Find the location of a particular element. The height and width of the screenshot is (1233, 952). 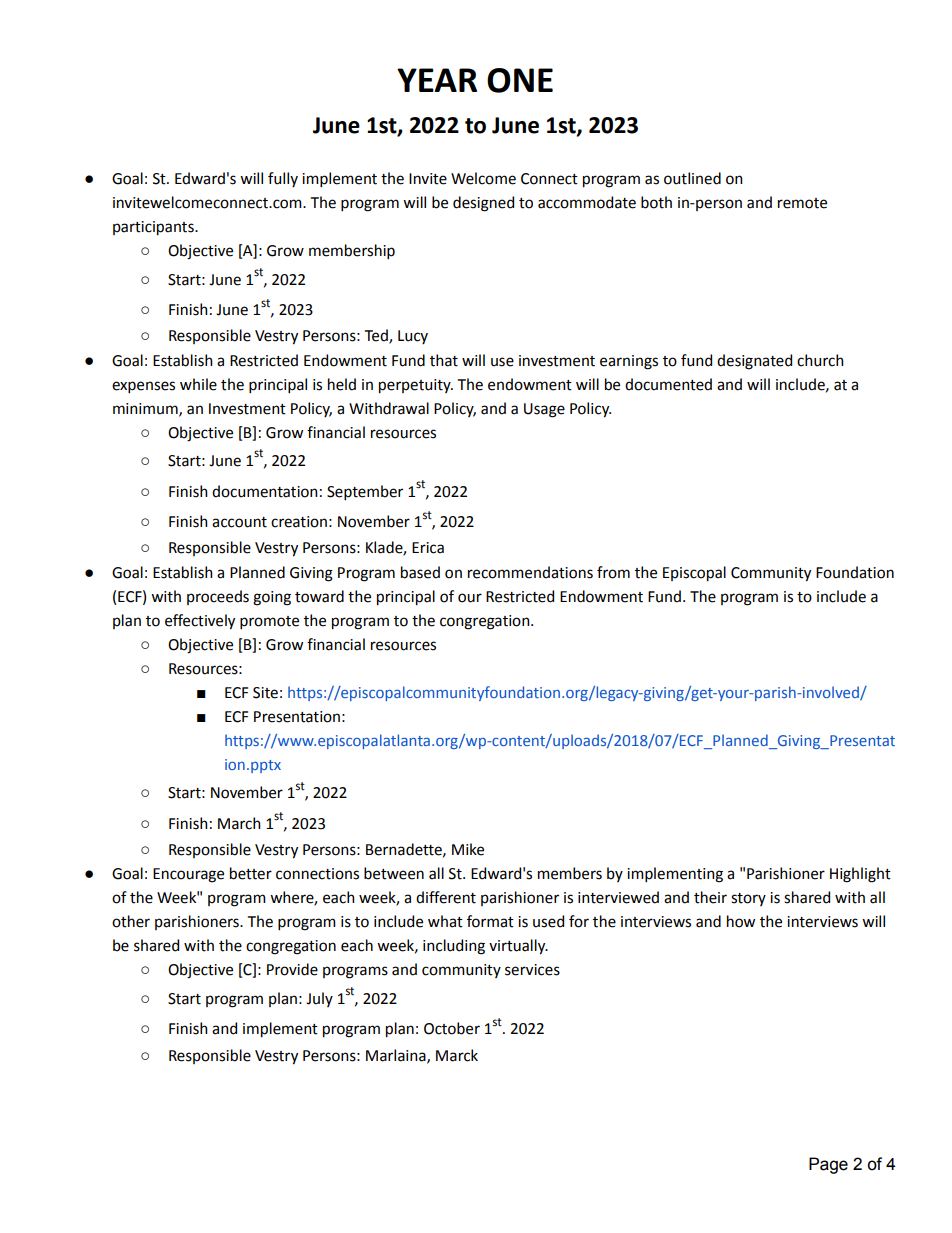

July is located at coordinates (319, 999).
